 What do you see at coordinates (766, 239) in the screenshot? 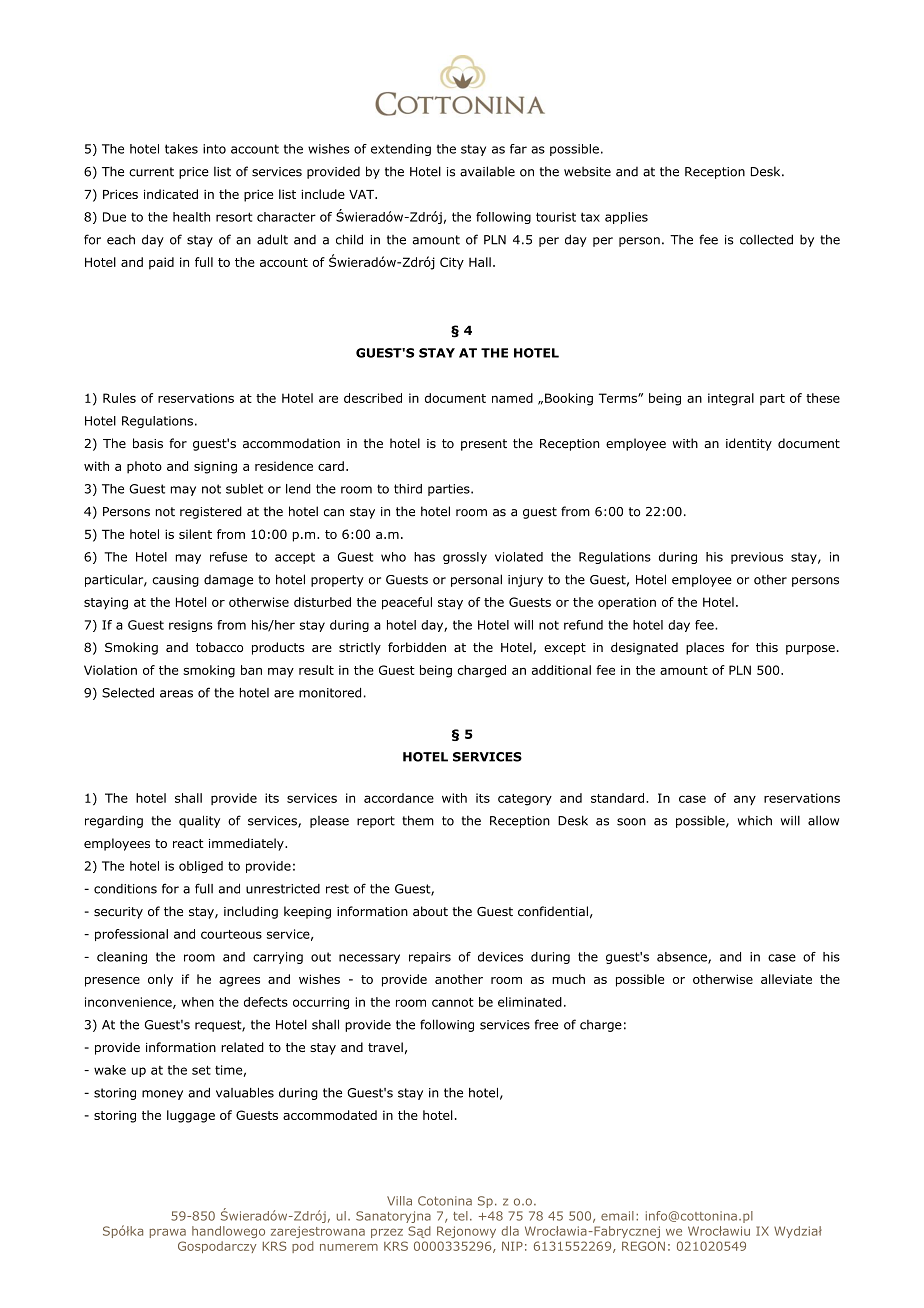
I see `collected` at bounding box center [766, 239].
